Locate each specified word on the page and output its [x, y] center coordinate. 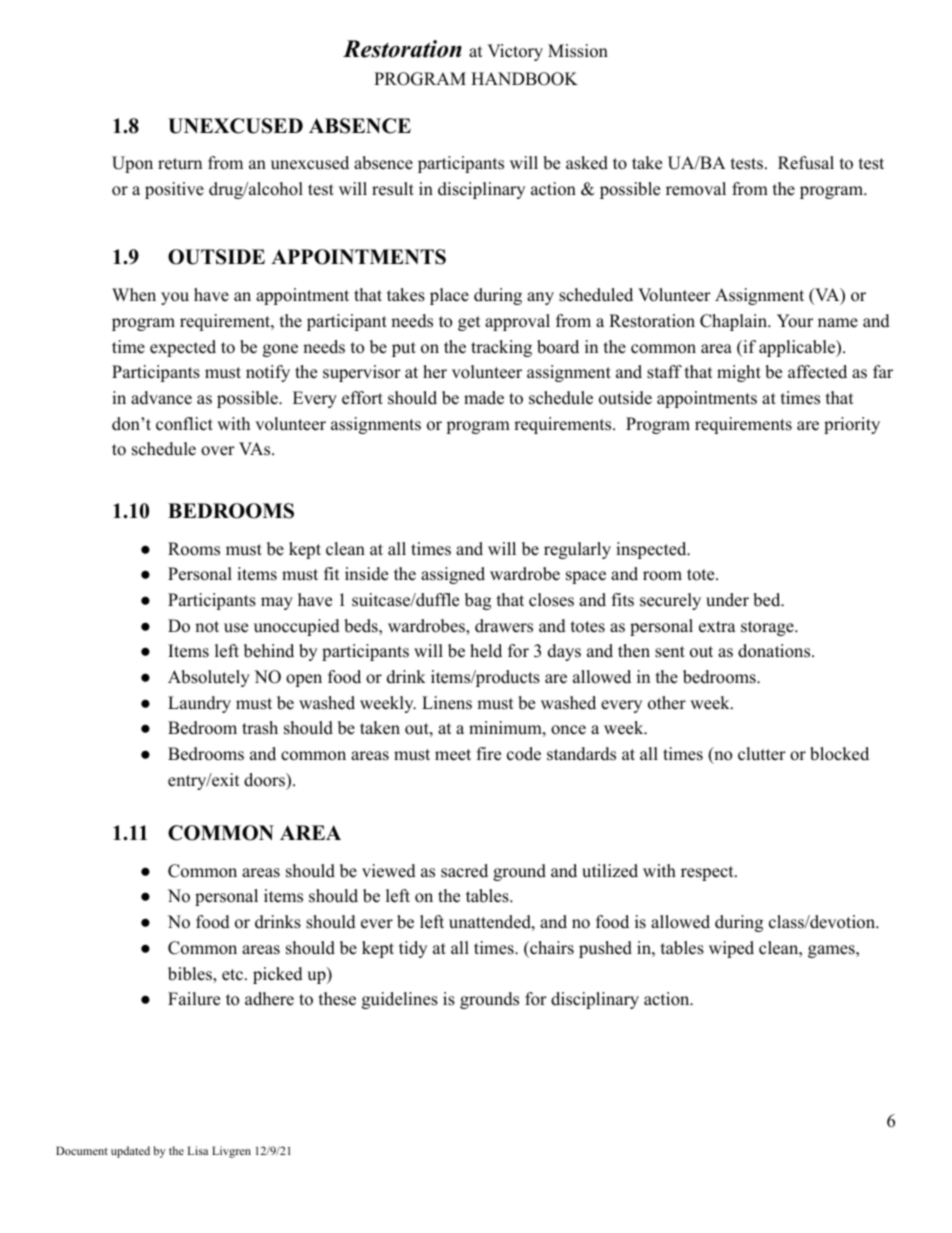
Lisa [197, 1150]
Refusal [806, 163]
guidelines [400, 1000]
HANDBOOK [524, 79]
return [180, 164]
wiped [731, 949]
